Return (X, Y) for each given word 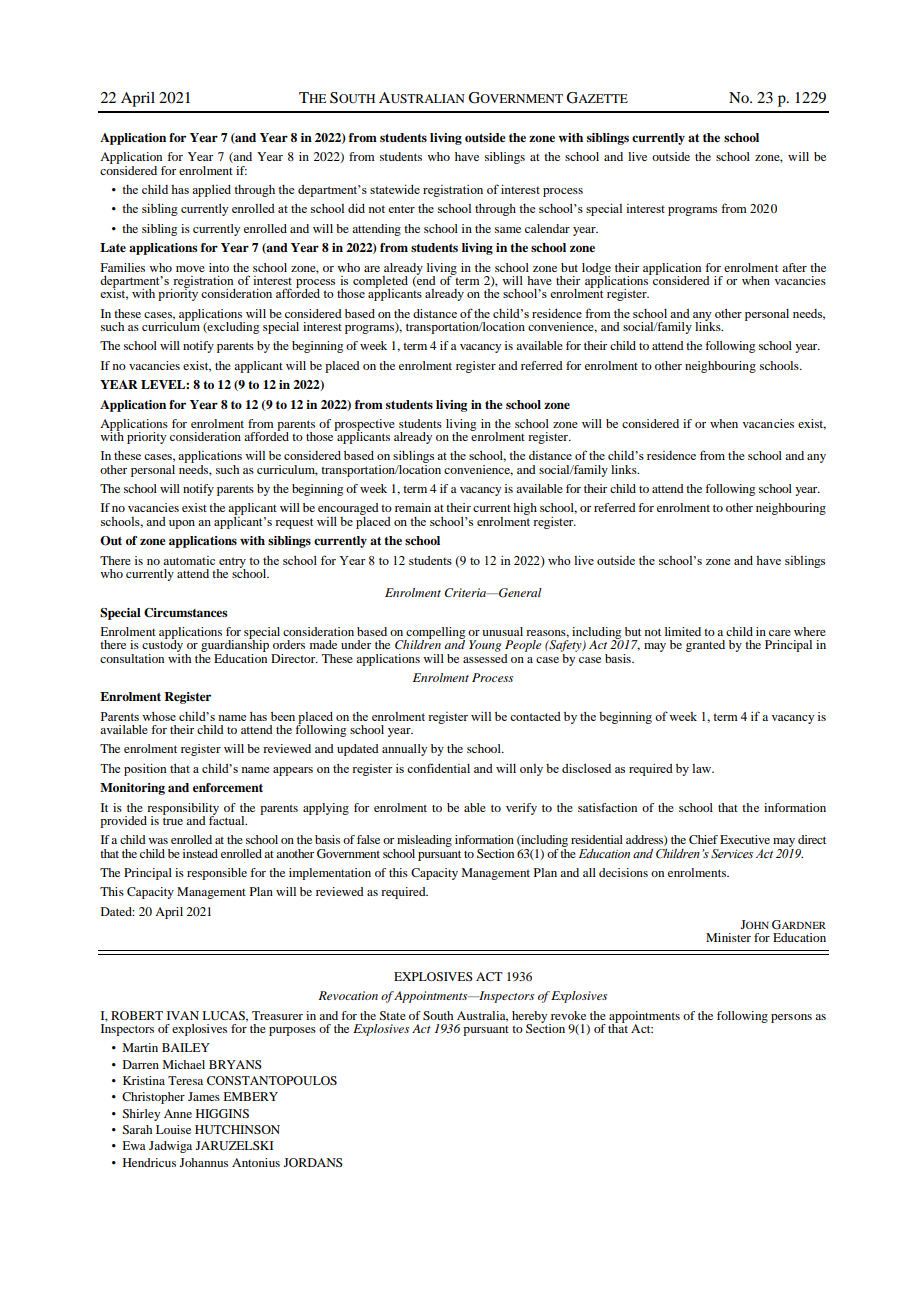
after (794, 267)
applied (211, 191)
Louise (173, 1129)
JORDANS (313, 1162)
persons (791, 1018)
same (508, 230)
